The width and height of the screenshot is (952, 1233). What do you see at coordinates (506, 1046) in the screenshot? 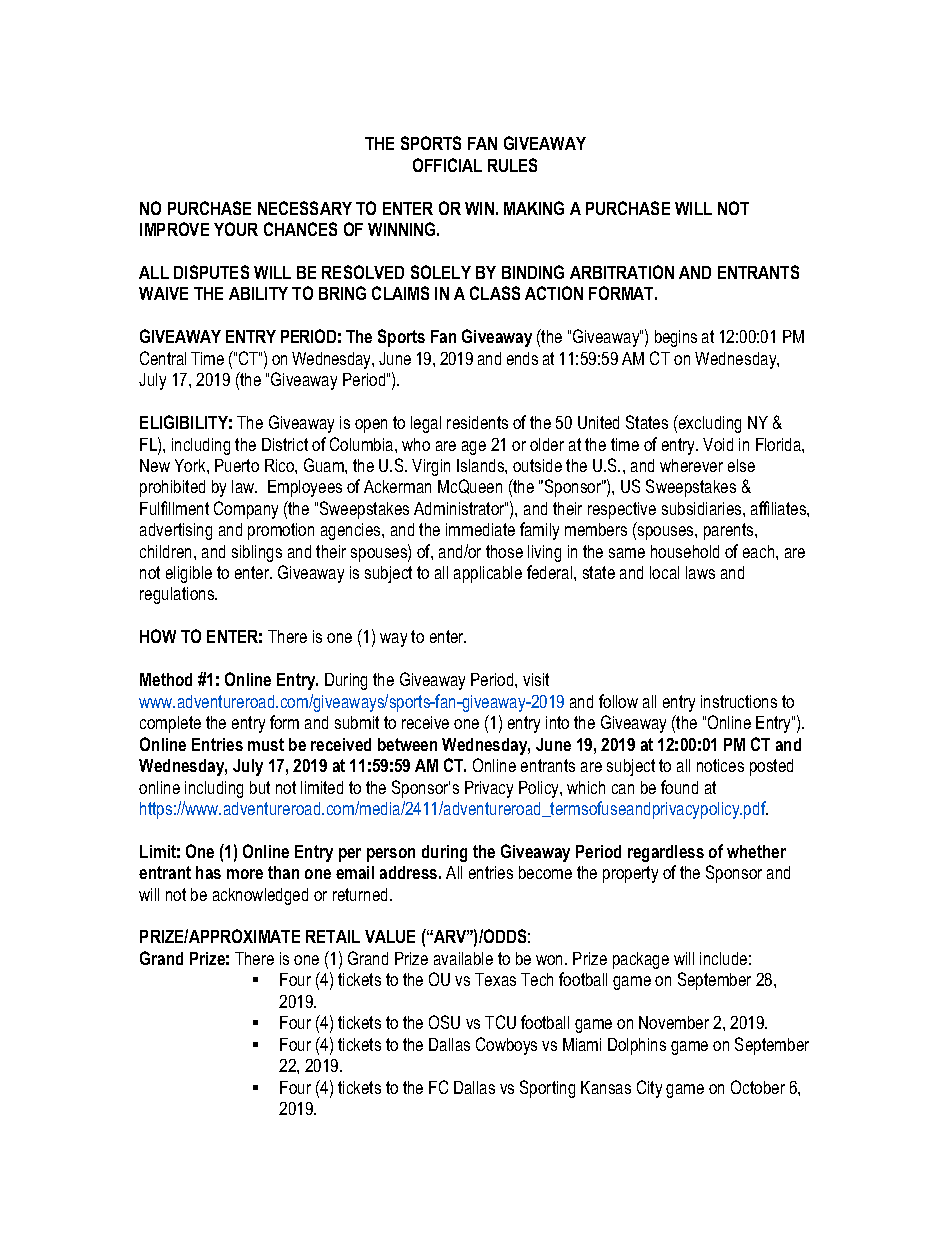
I see `Cowboys` at bounding box center [506, 1046].
